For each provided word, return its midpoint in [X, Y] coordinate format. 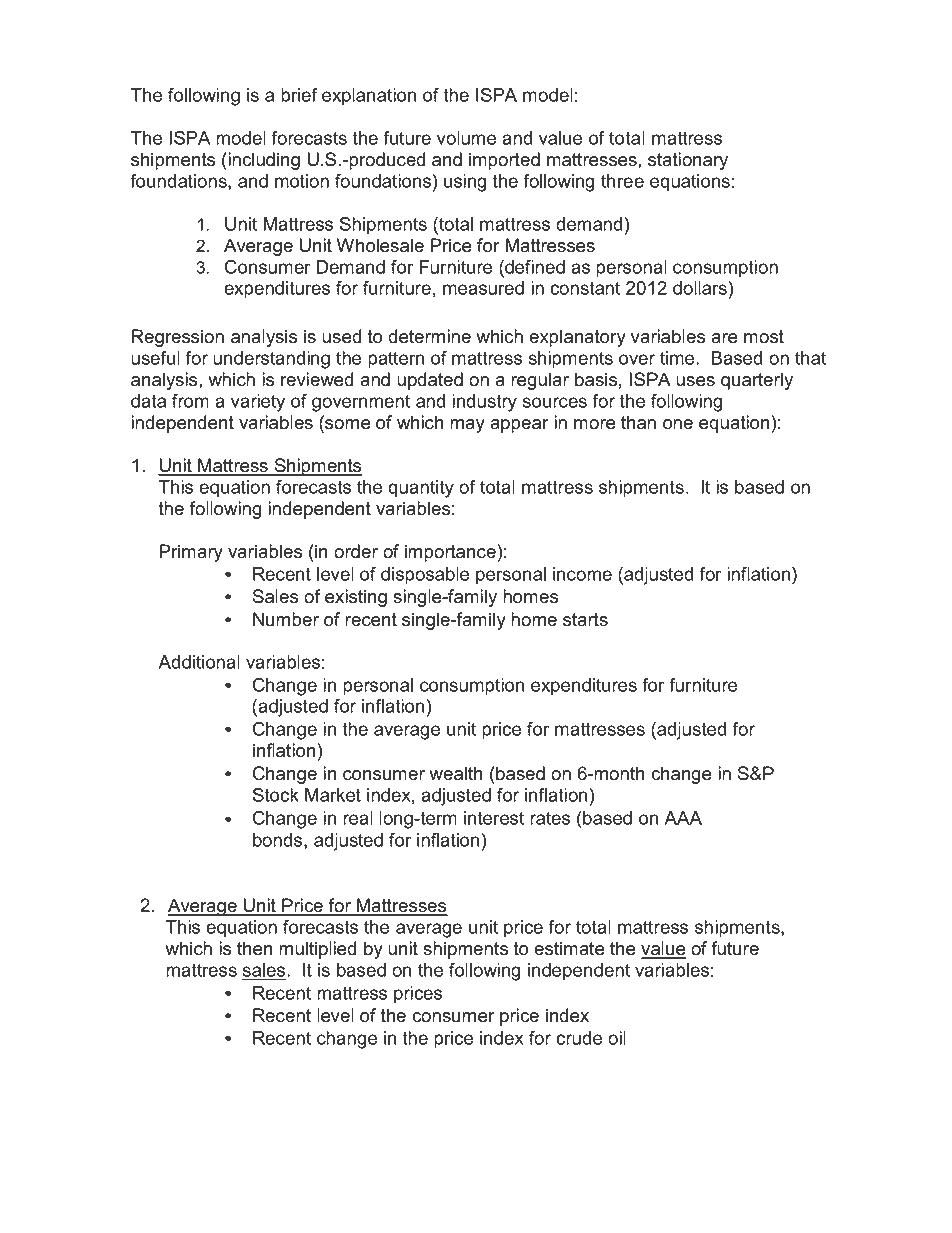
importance [450, 553]
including [263, 161]
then [254, 948]
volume [466, 138]
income [582, 574]
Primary [191, 553]
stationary [688, 161]
